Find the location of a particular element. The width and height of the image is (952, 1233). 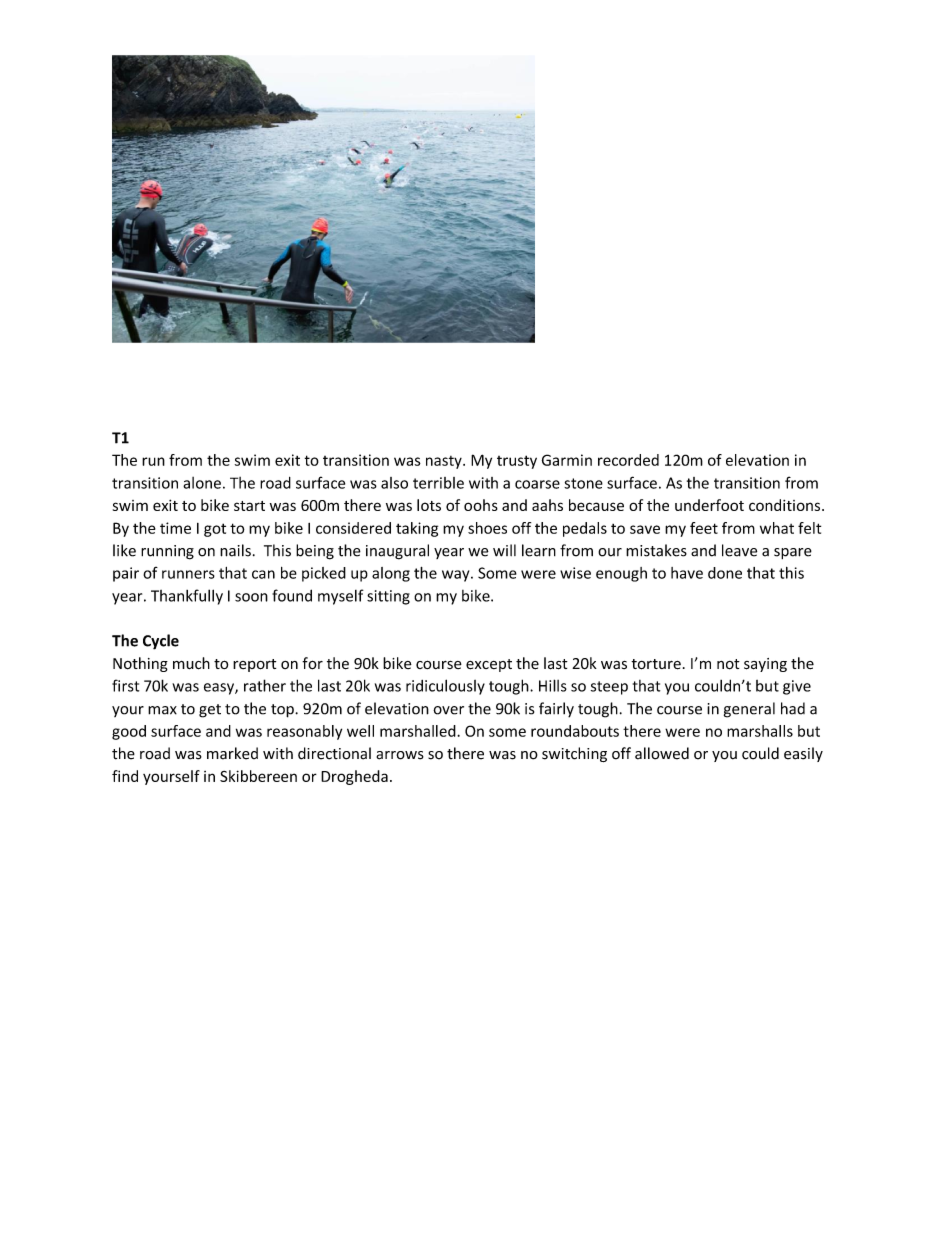

nails is located at coordinates (235, 550).
